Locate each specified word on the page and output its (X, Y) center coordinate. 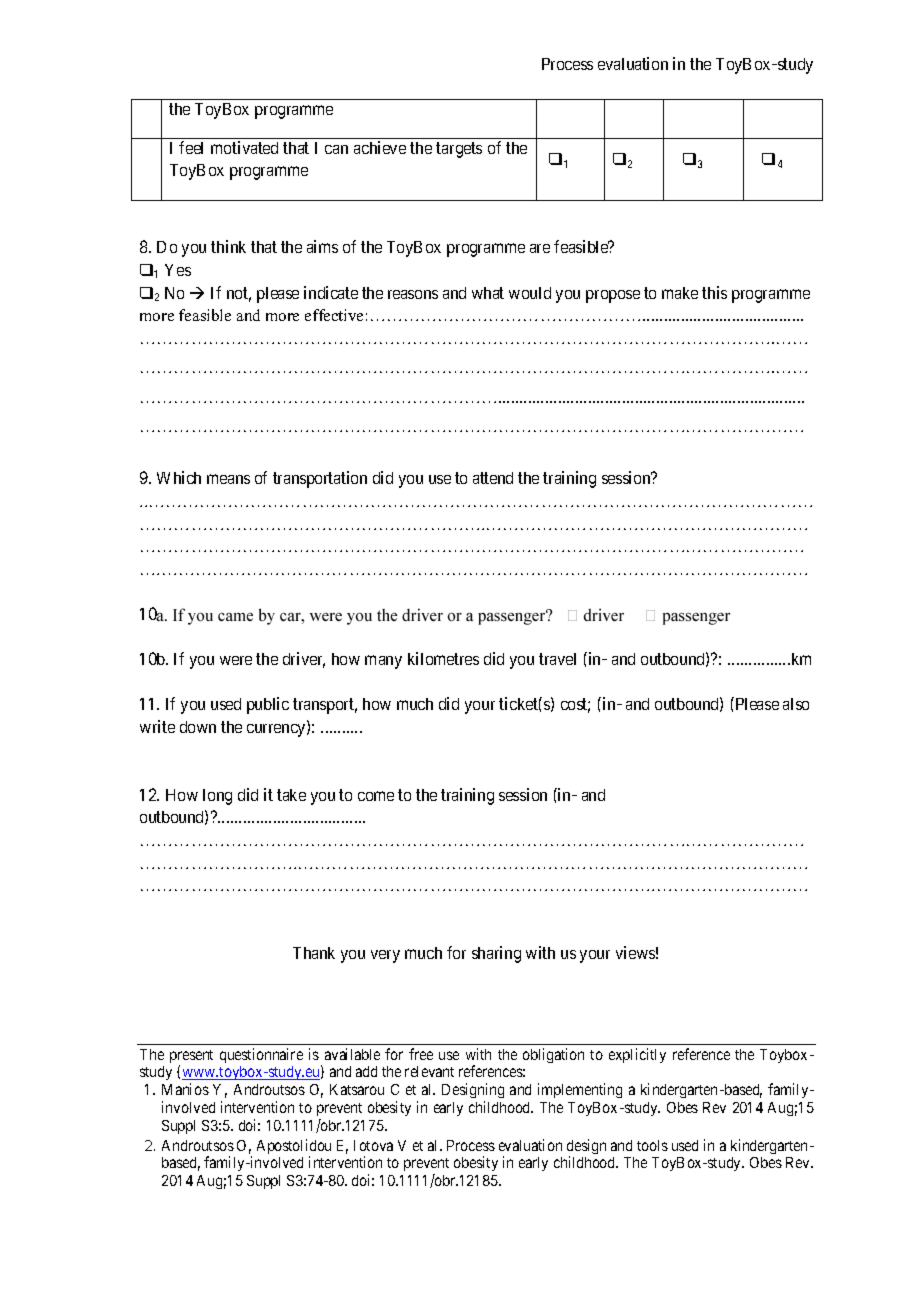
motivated (244, 147)
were (236, 660)
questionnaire (261, 1055)
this (714, 292)
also (796, 704)
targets (459, 150)
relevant (429, 1071)
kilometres (443, 658)
